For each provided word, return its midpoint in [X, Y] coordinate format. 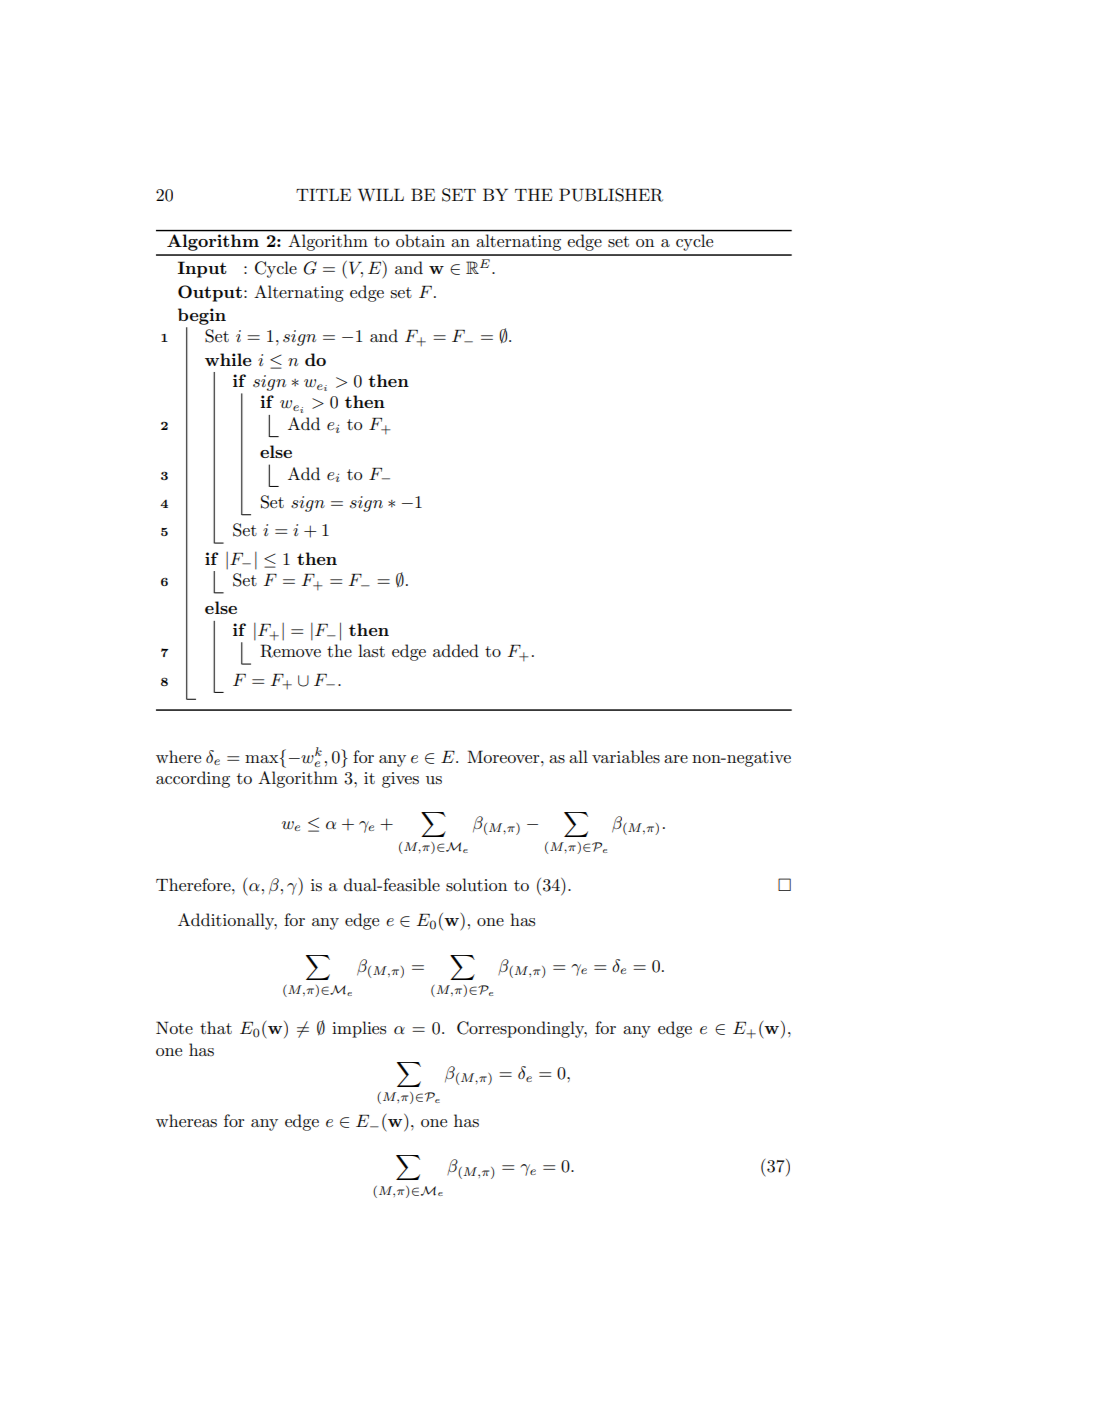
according [193, 779]
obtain [420, 240]
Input [202, 269]
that [216, 1027]
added [456, 650]
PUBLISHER [611, 195]
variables [626, 757]
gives [400, 780]
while [228, 359]
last [371, 651]
